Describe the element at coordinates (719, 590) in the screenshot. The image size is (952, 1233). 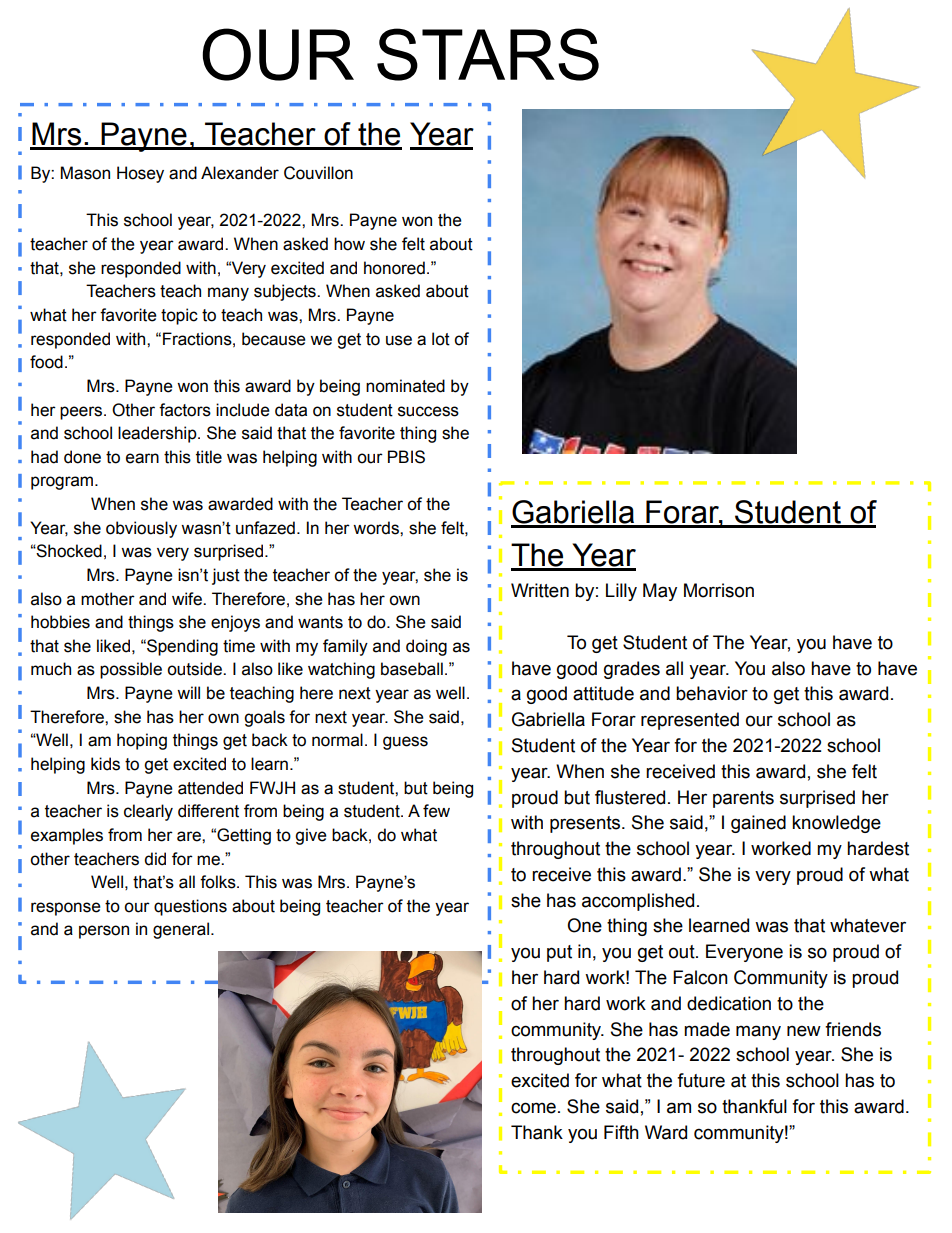
I see `Morrison` at that location.
